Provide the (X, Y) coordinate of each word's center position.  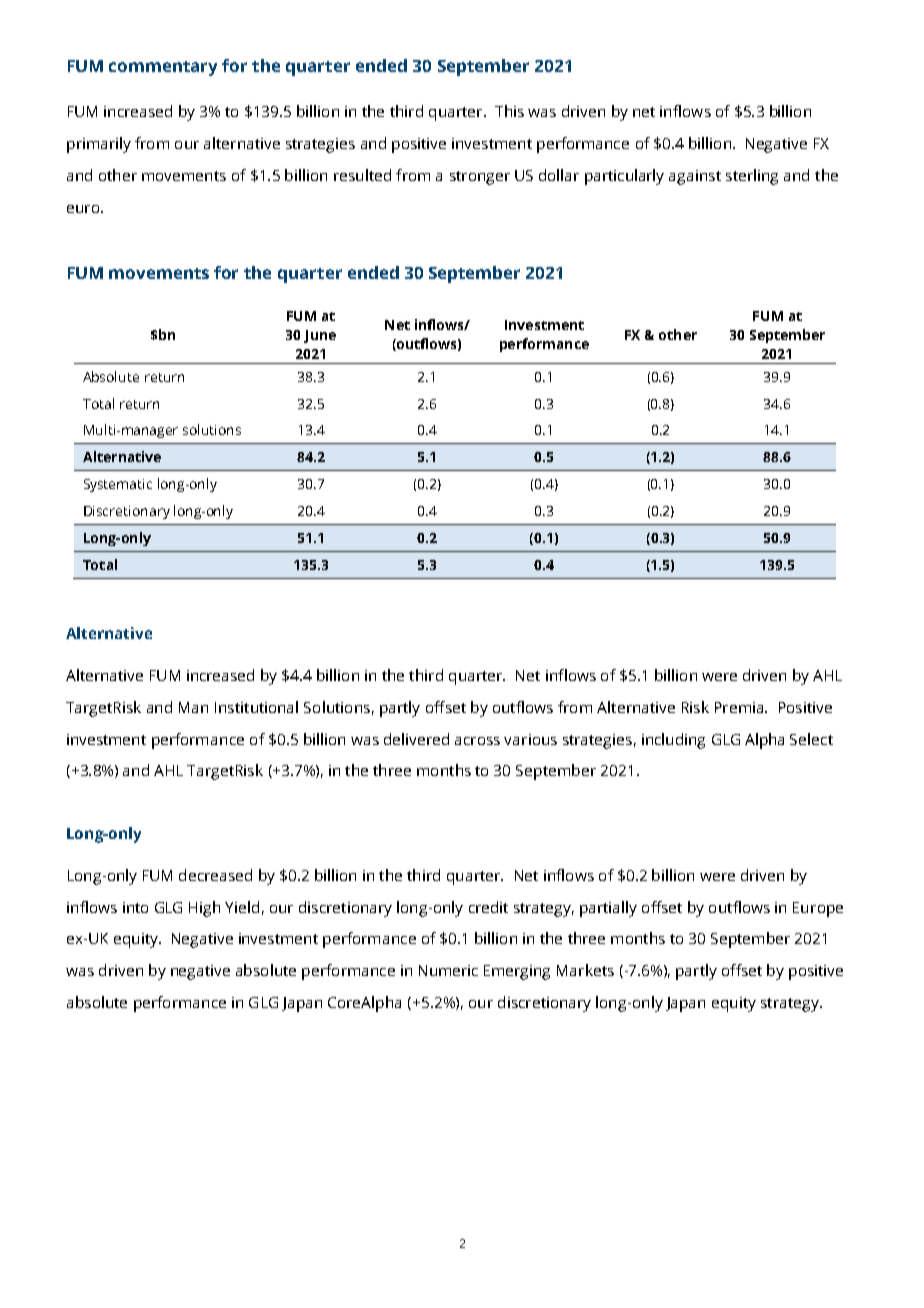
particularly (624, 177)
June (320, 336)
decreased (215, 875)
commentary (163, 68)
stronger (480, 178)
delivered (416, 739)
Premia (740, 707)
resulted (362, 175)
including (673, 741)
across (477, 741)
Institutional (256, 707)
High (204, 909)
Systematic (118, 485)
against (695, 177)
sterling (752, 177)
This (509, 111)
